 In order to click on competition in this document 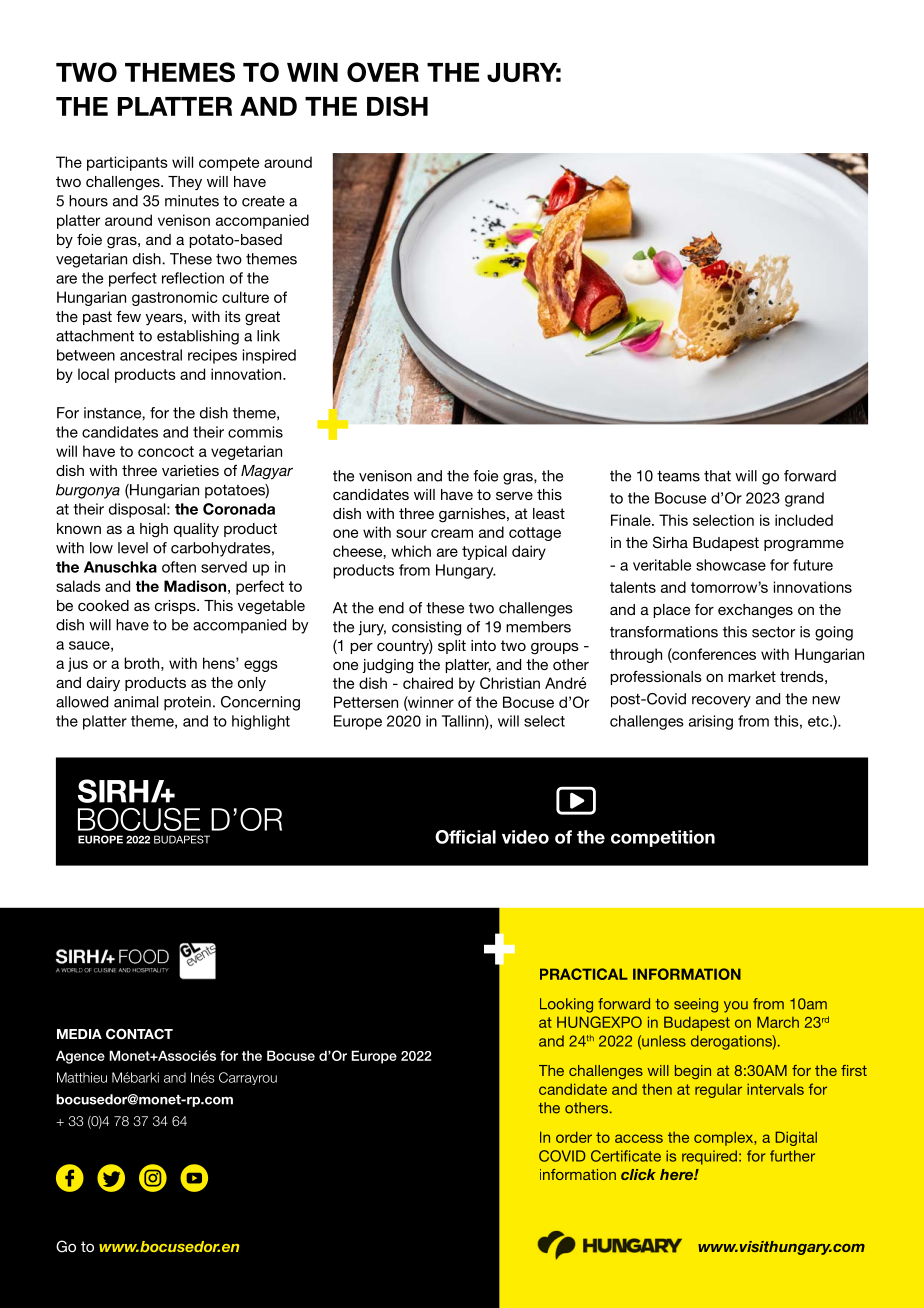, I will do `click(663, 838)`.
